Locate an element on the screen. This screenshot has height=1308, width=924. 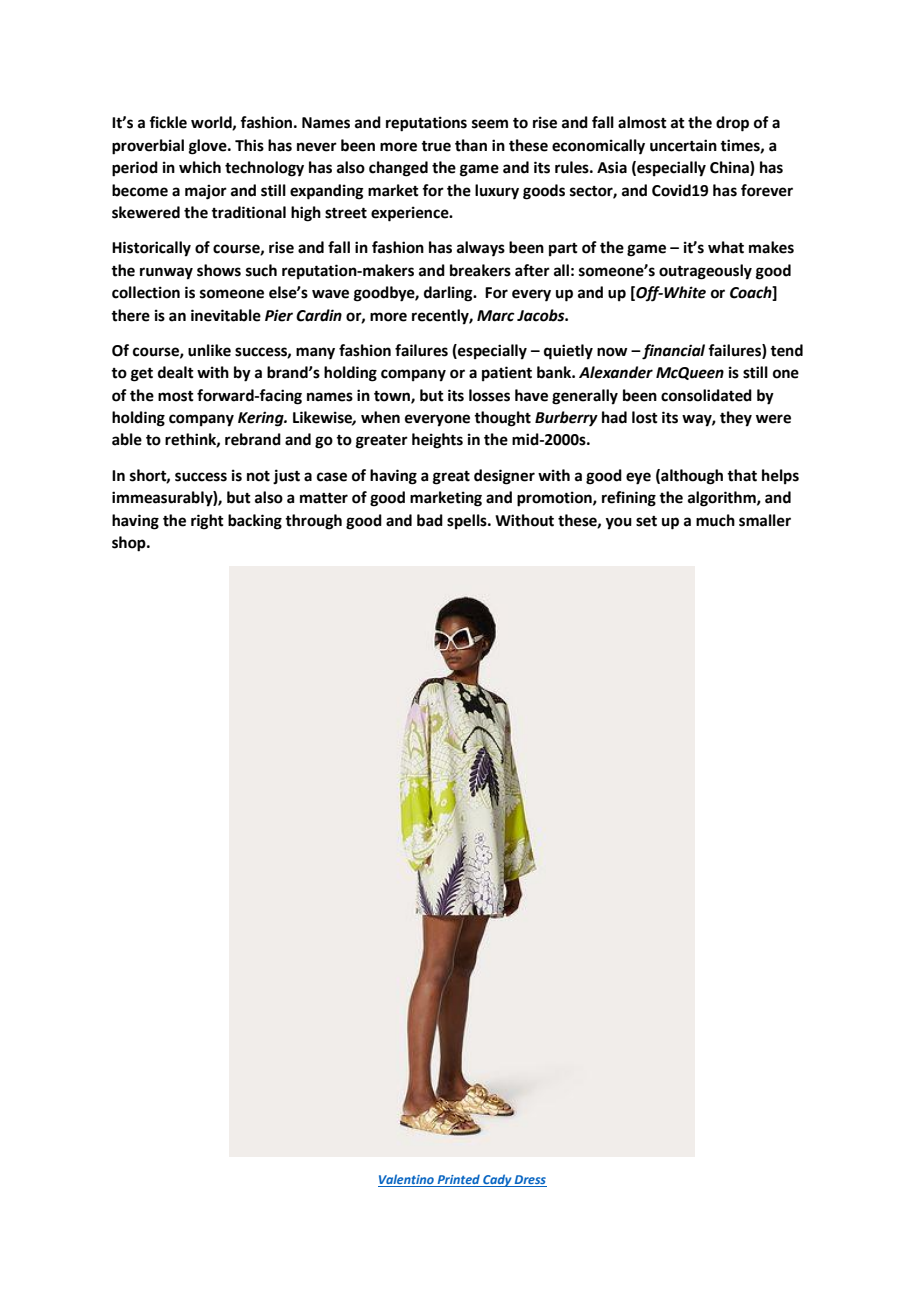
Printed is located at coordinates (458, 1180).
